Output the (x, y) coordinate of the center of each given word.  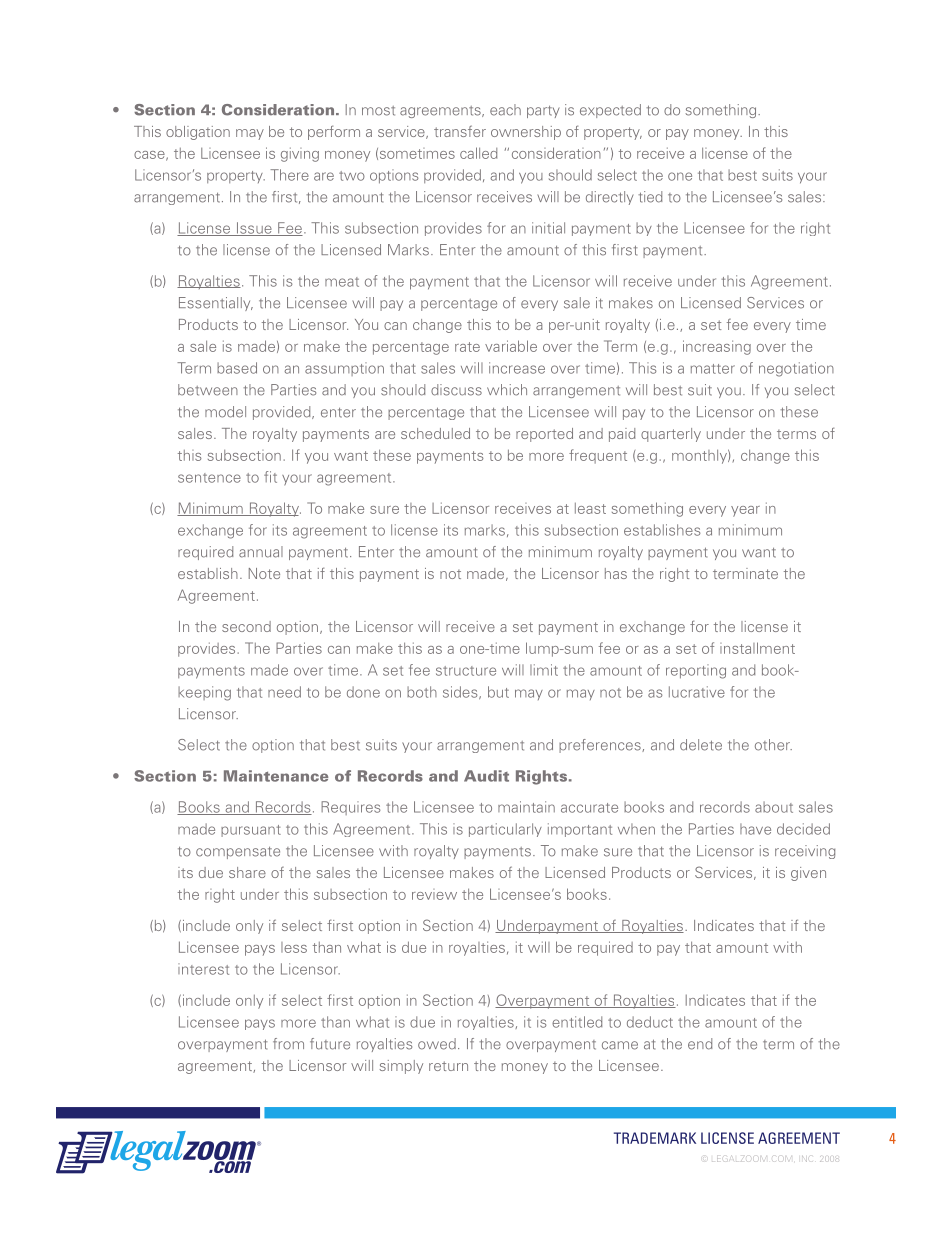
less (294, 947)
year (745, 511)
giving (300, 154)
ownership (526, 133)
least (590, 508)
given (808, 874)
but (498, 692)
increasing (717, 347)
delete (701, 745)
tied (650, 197)
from (288, 1044)
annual (261, 552)
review (434, 894)
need (284, 692)
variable (511, 346)
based (237, 368)
